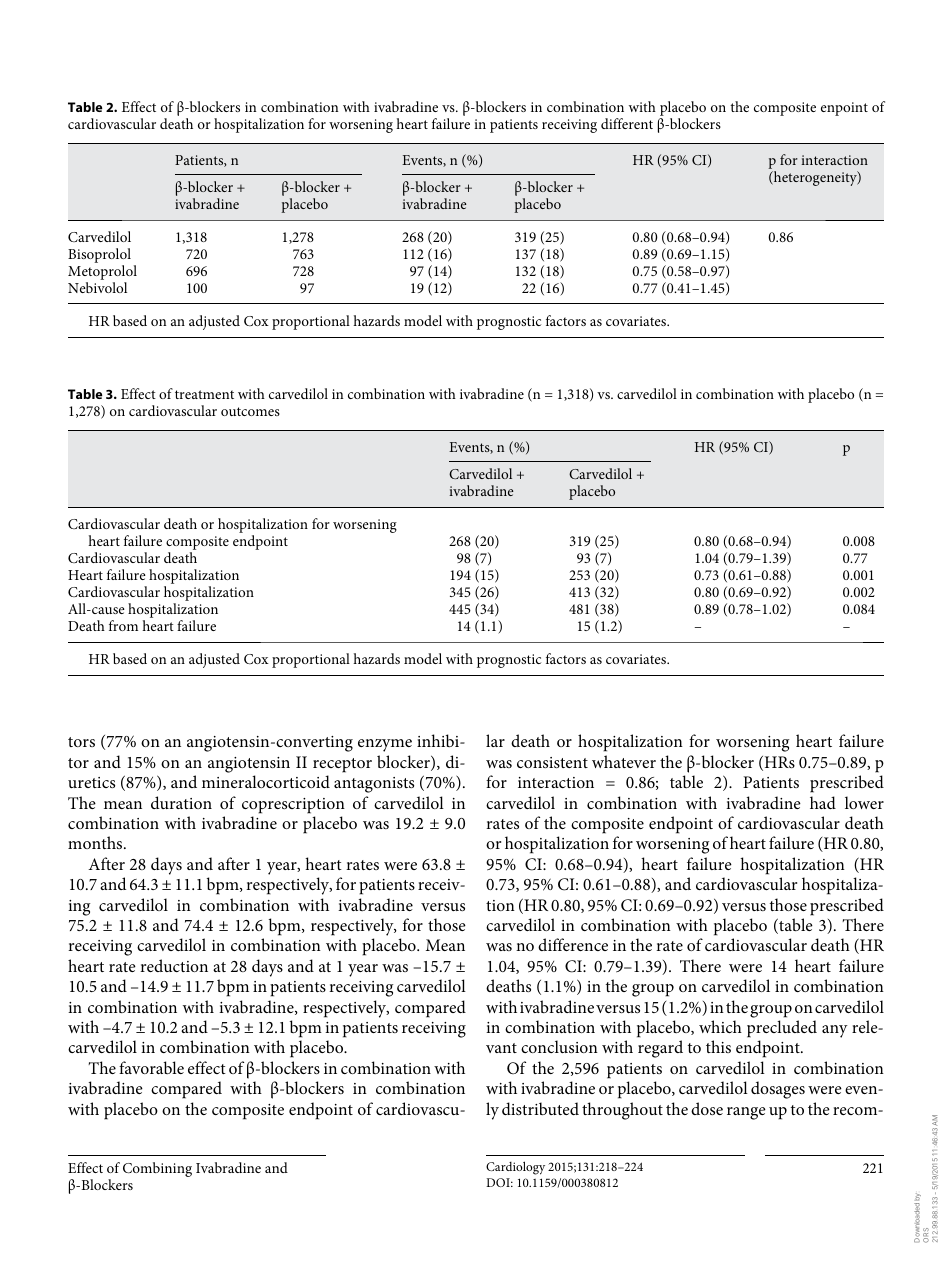 This image has width=952, height=1270. What do you see at coordinates (515, 1168) in the image?
I see `Cardiology` at bounding box center [515, 1168].
